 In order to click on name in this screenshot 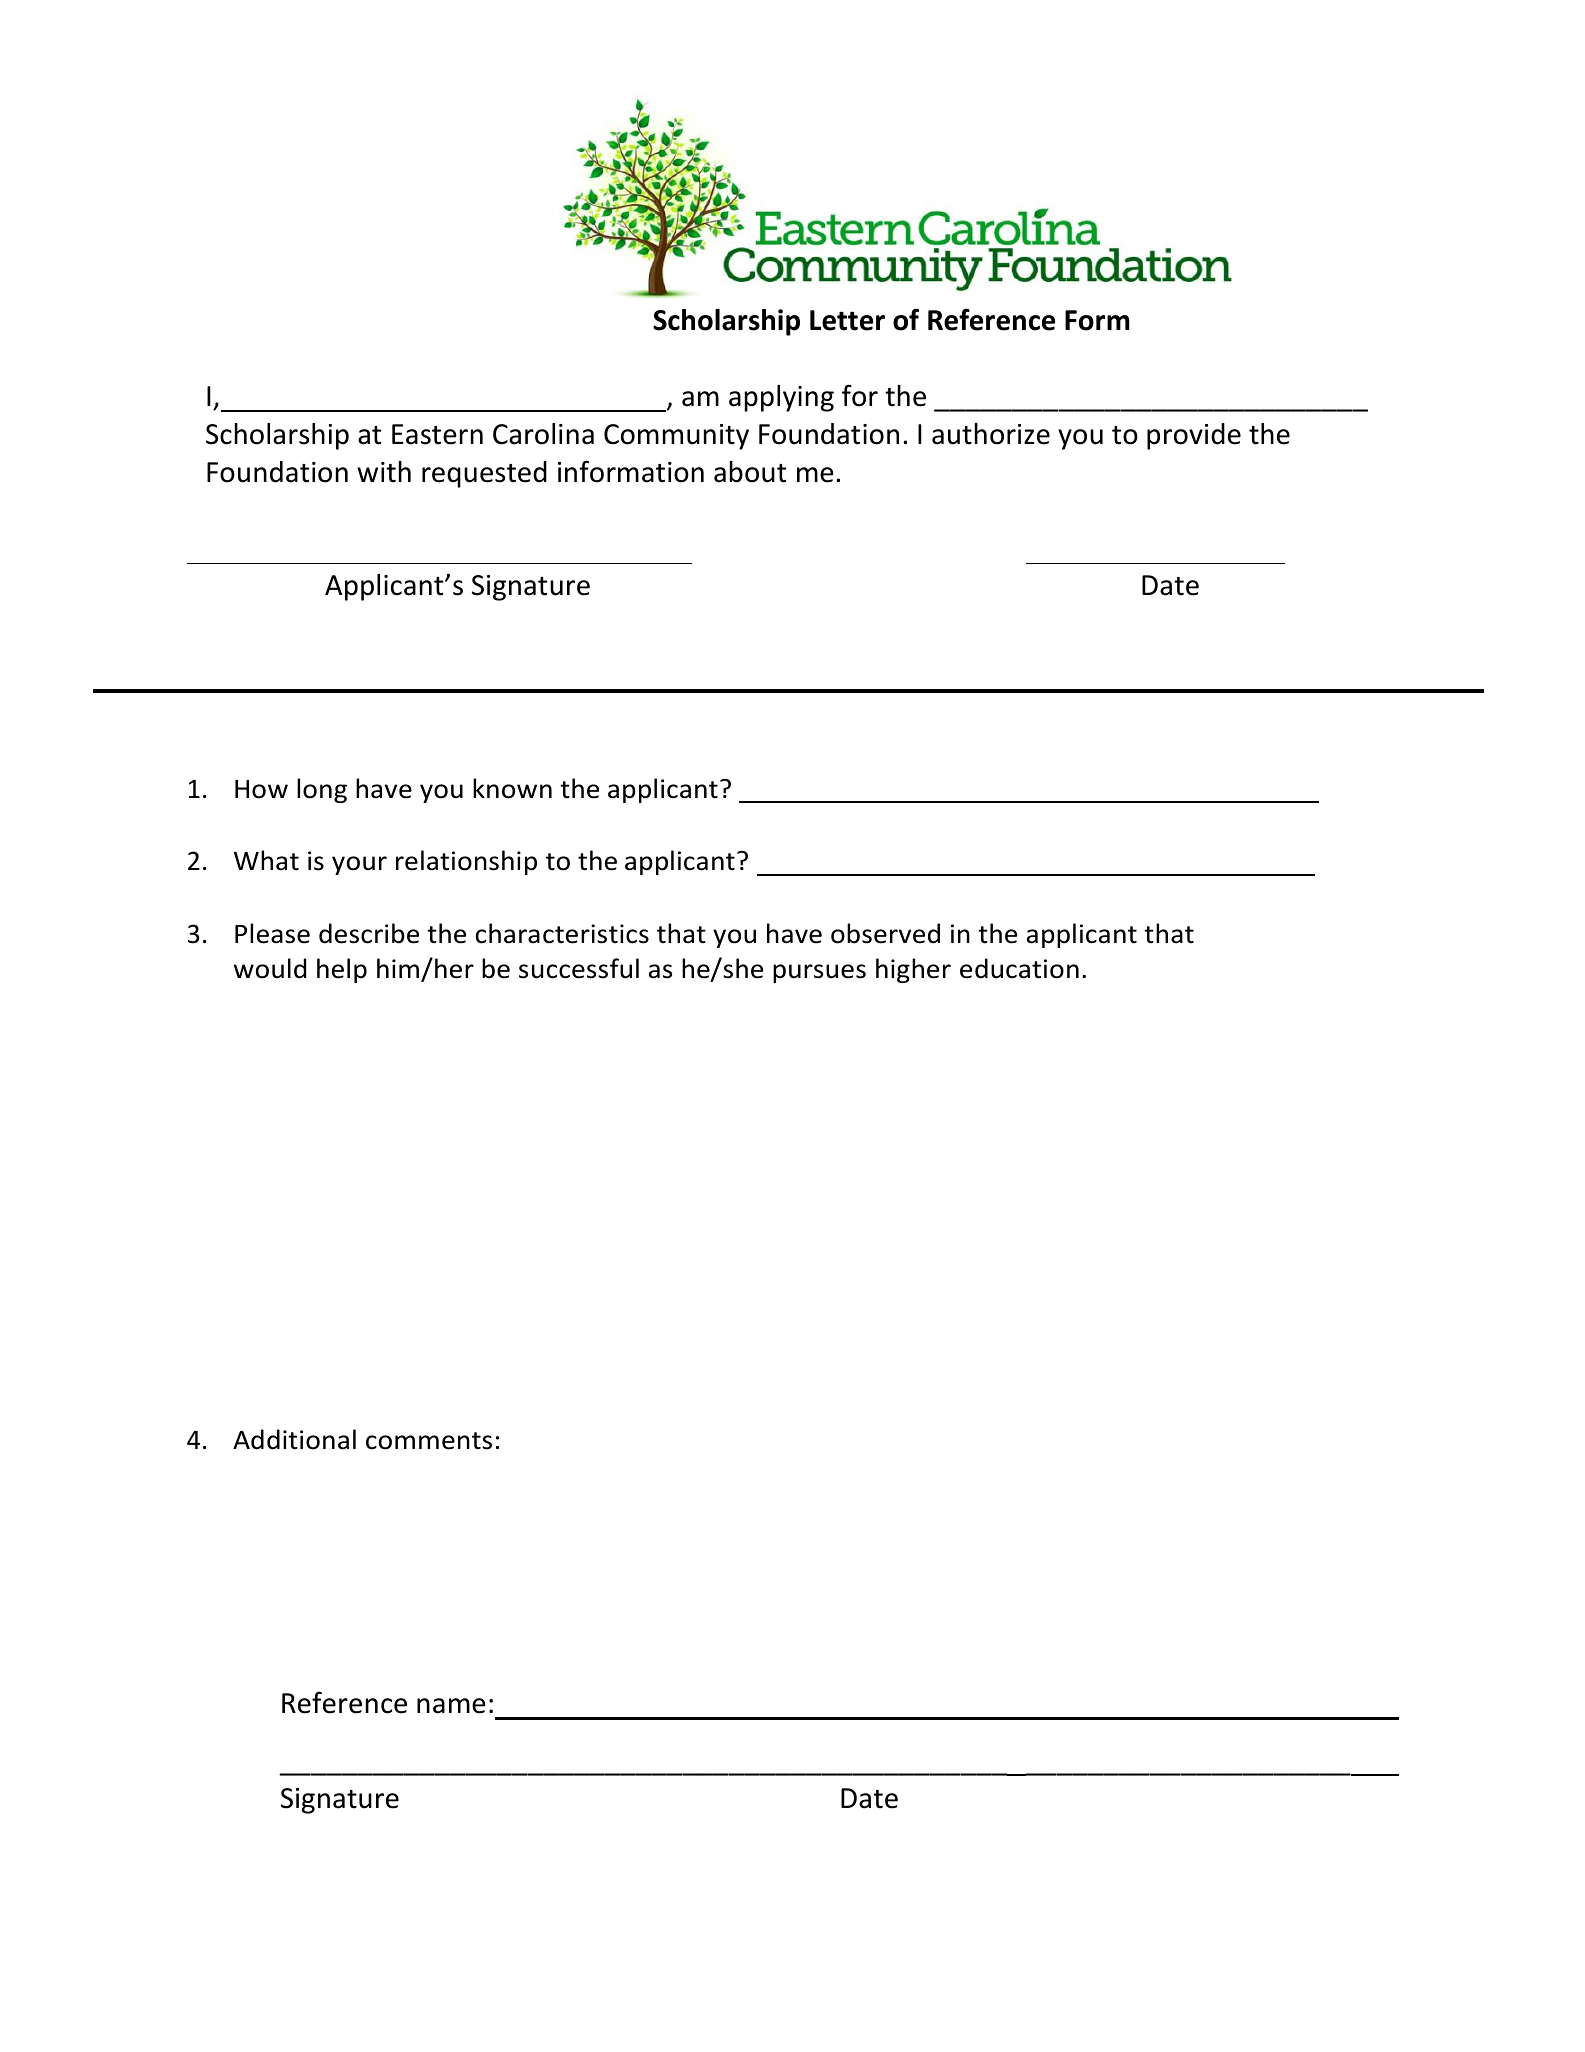, I will do `click(451, 1706)`.
